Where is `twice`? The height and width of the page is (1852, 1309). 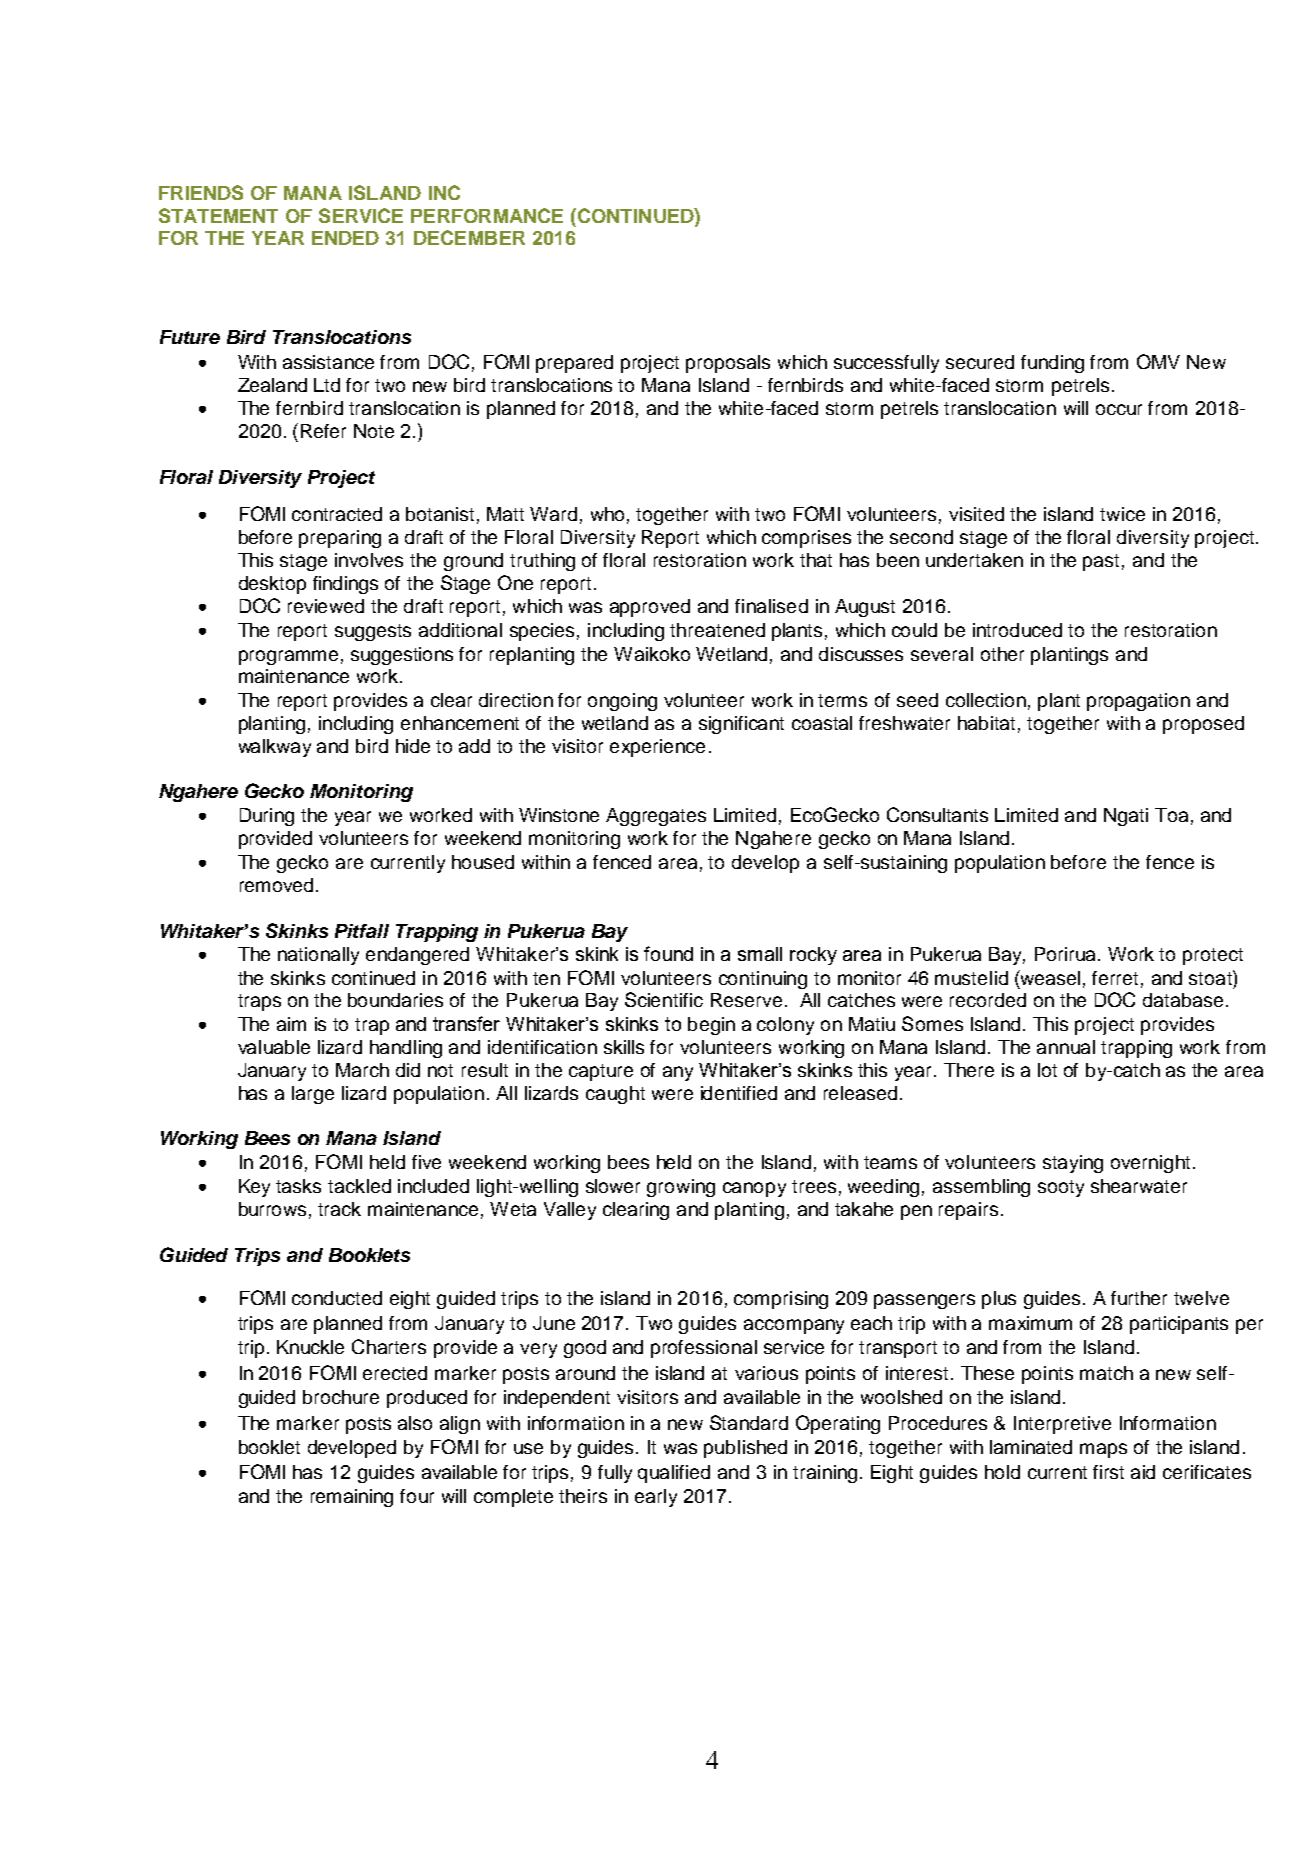
twice is located at coordinates (1122, 514).
